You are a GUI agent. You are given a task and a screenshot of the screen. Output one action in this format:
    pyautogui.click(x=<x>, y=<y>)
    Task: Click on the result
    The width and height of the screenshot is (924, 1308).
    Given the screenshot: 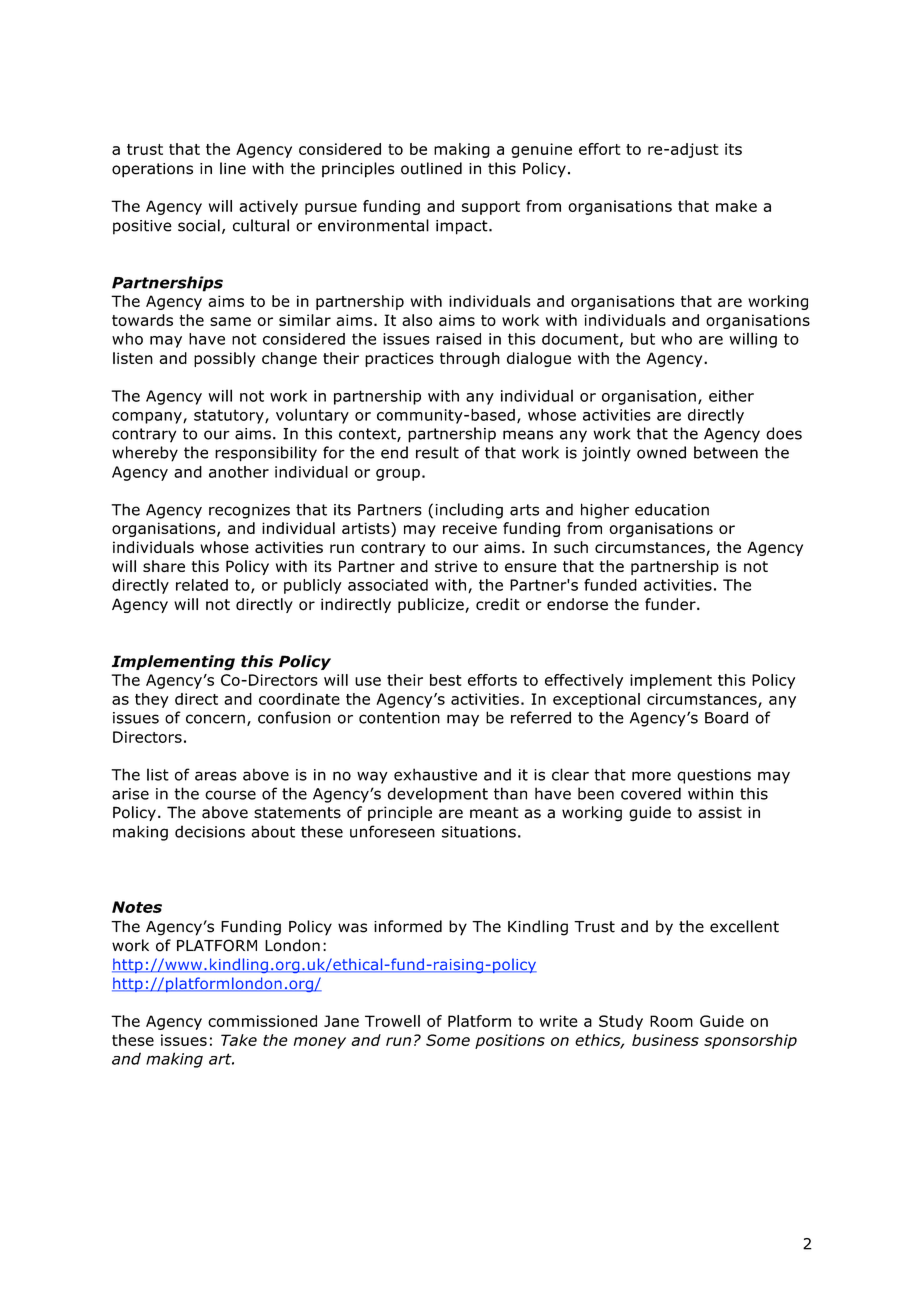 What is the action you would take?
    pyautogui.click(x=437, y=452)
